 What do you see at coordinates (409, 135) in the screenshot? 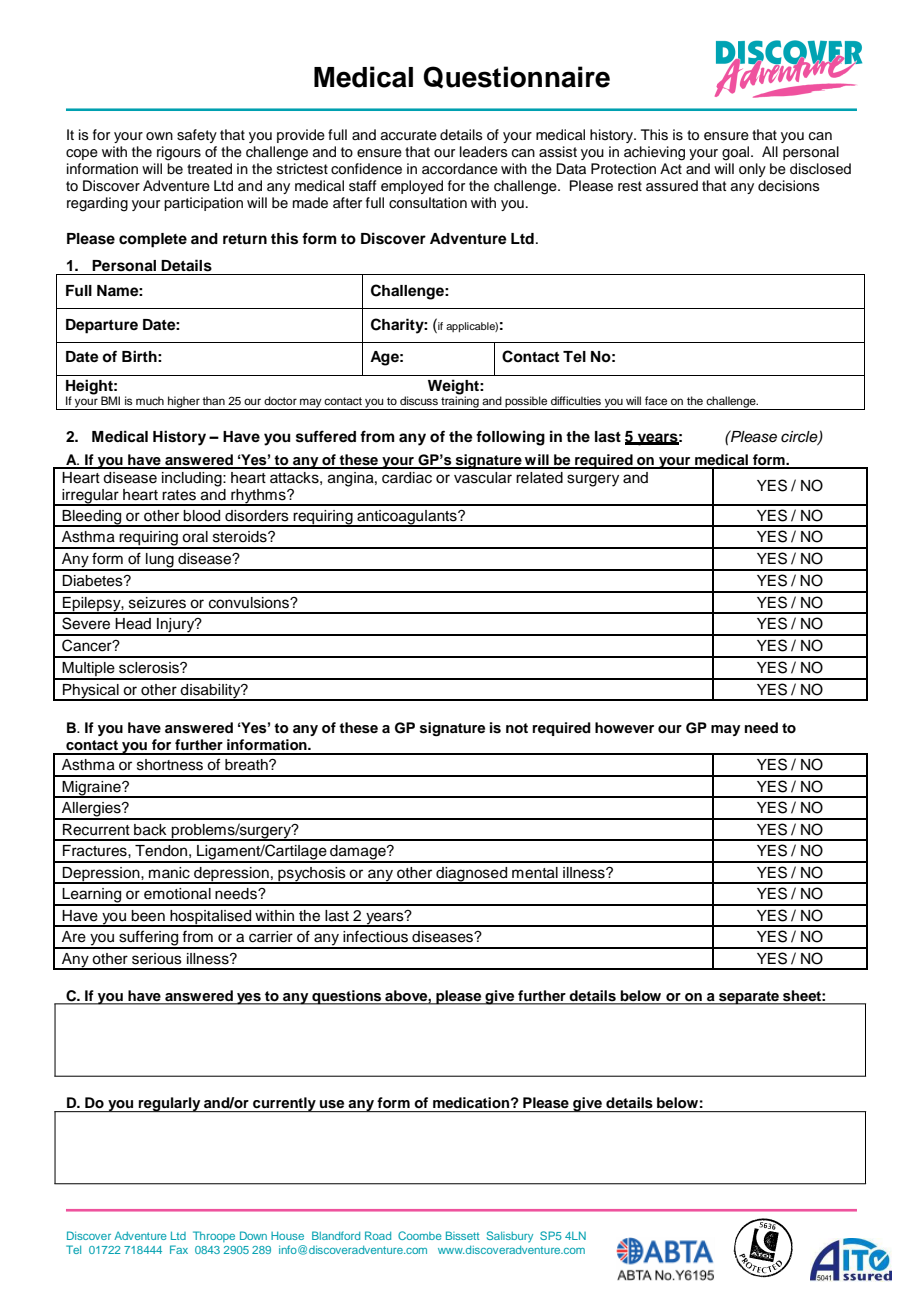
I see `accurate` at bounding box center [409, 135].
